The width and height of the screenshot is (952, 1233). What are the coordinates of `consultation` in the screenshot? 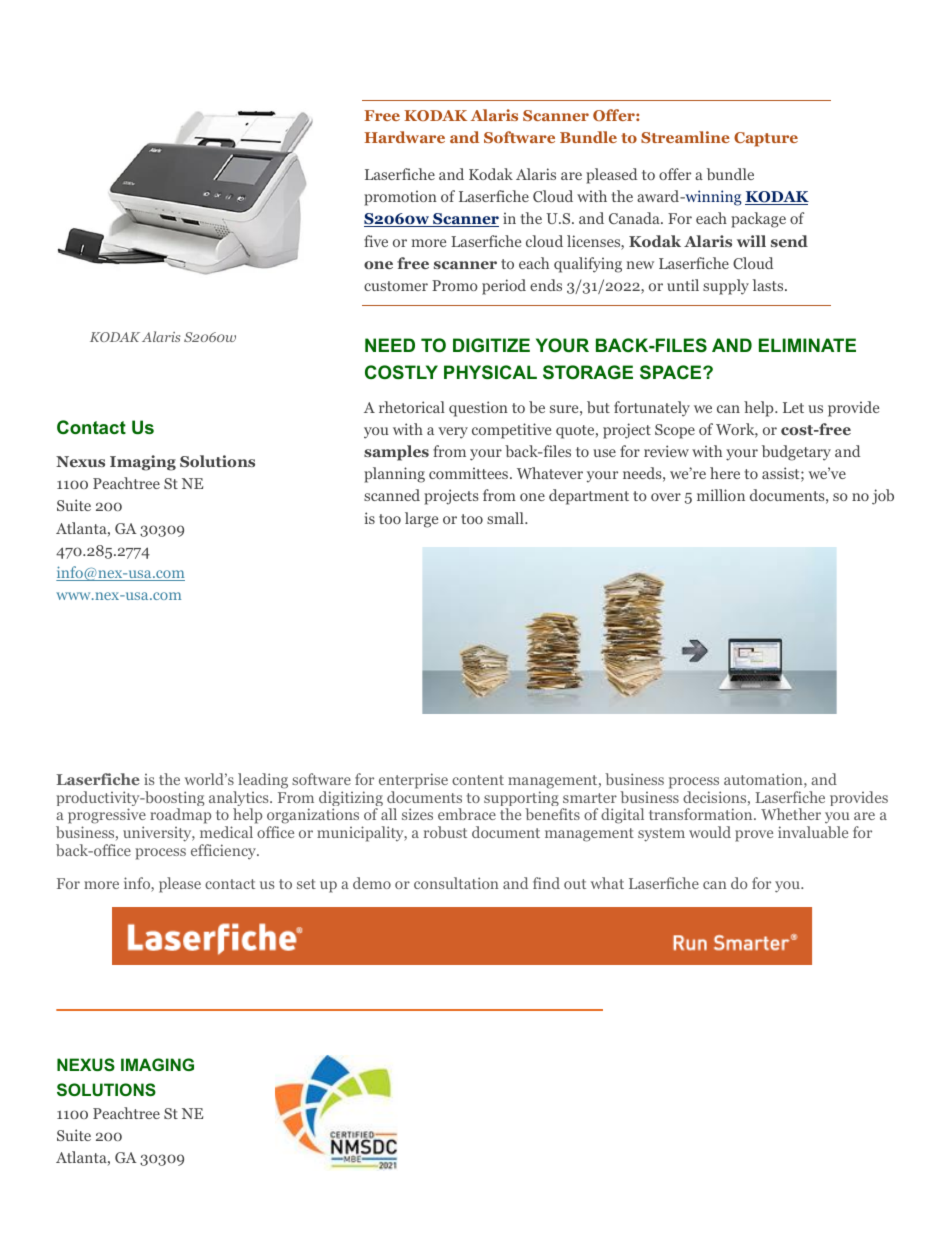 It's located at (456, 883).
